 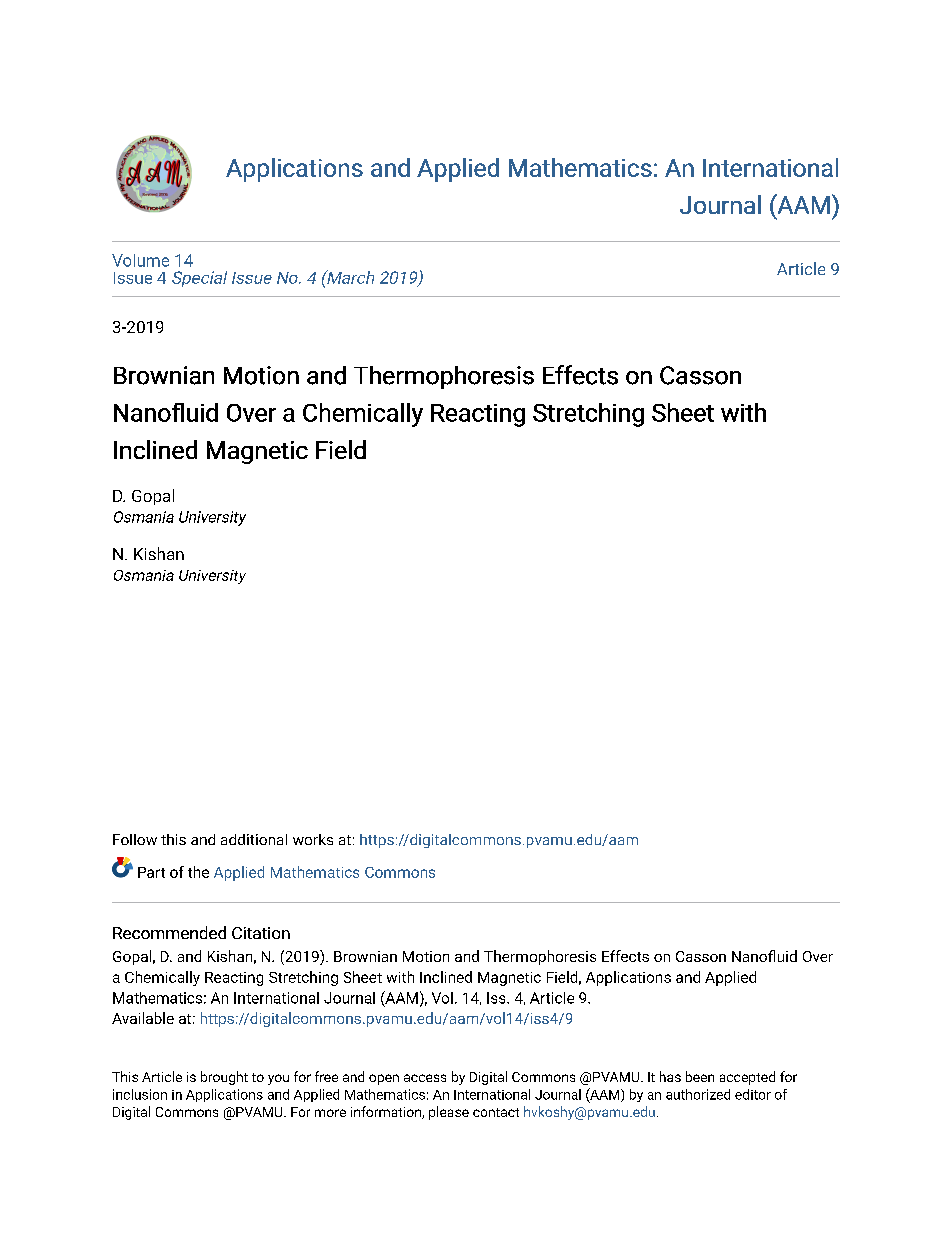 What do you see at coordinates (169, 932) in the screenshot?
I see `Recommended` at bounding box center [169, 932].
